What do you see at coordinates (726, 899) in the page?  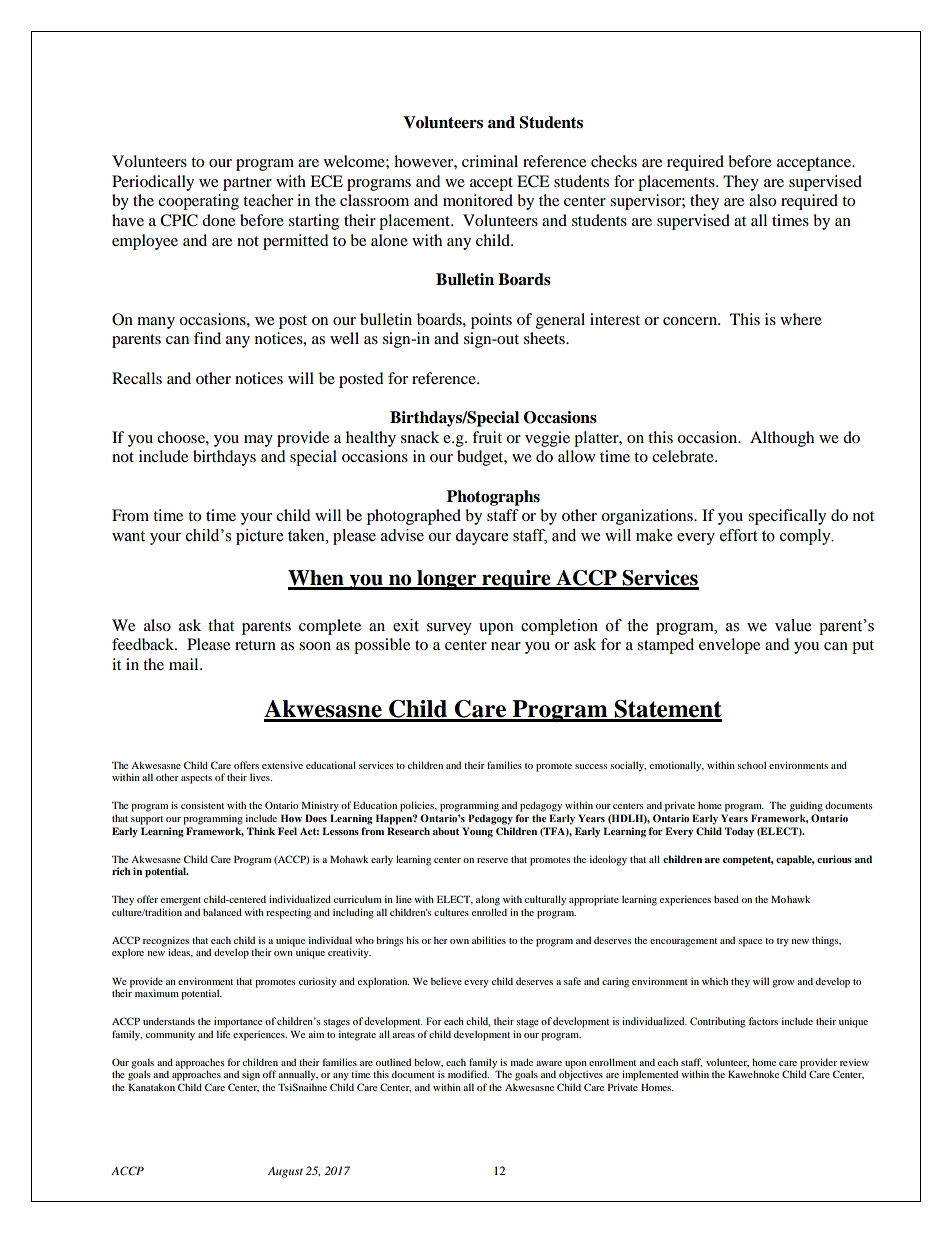 I see `based` at bounding box center [726, 899].
